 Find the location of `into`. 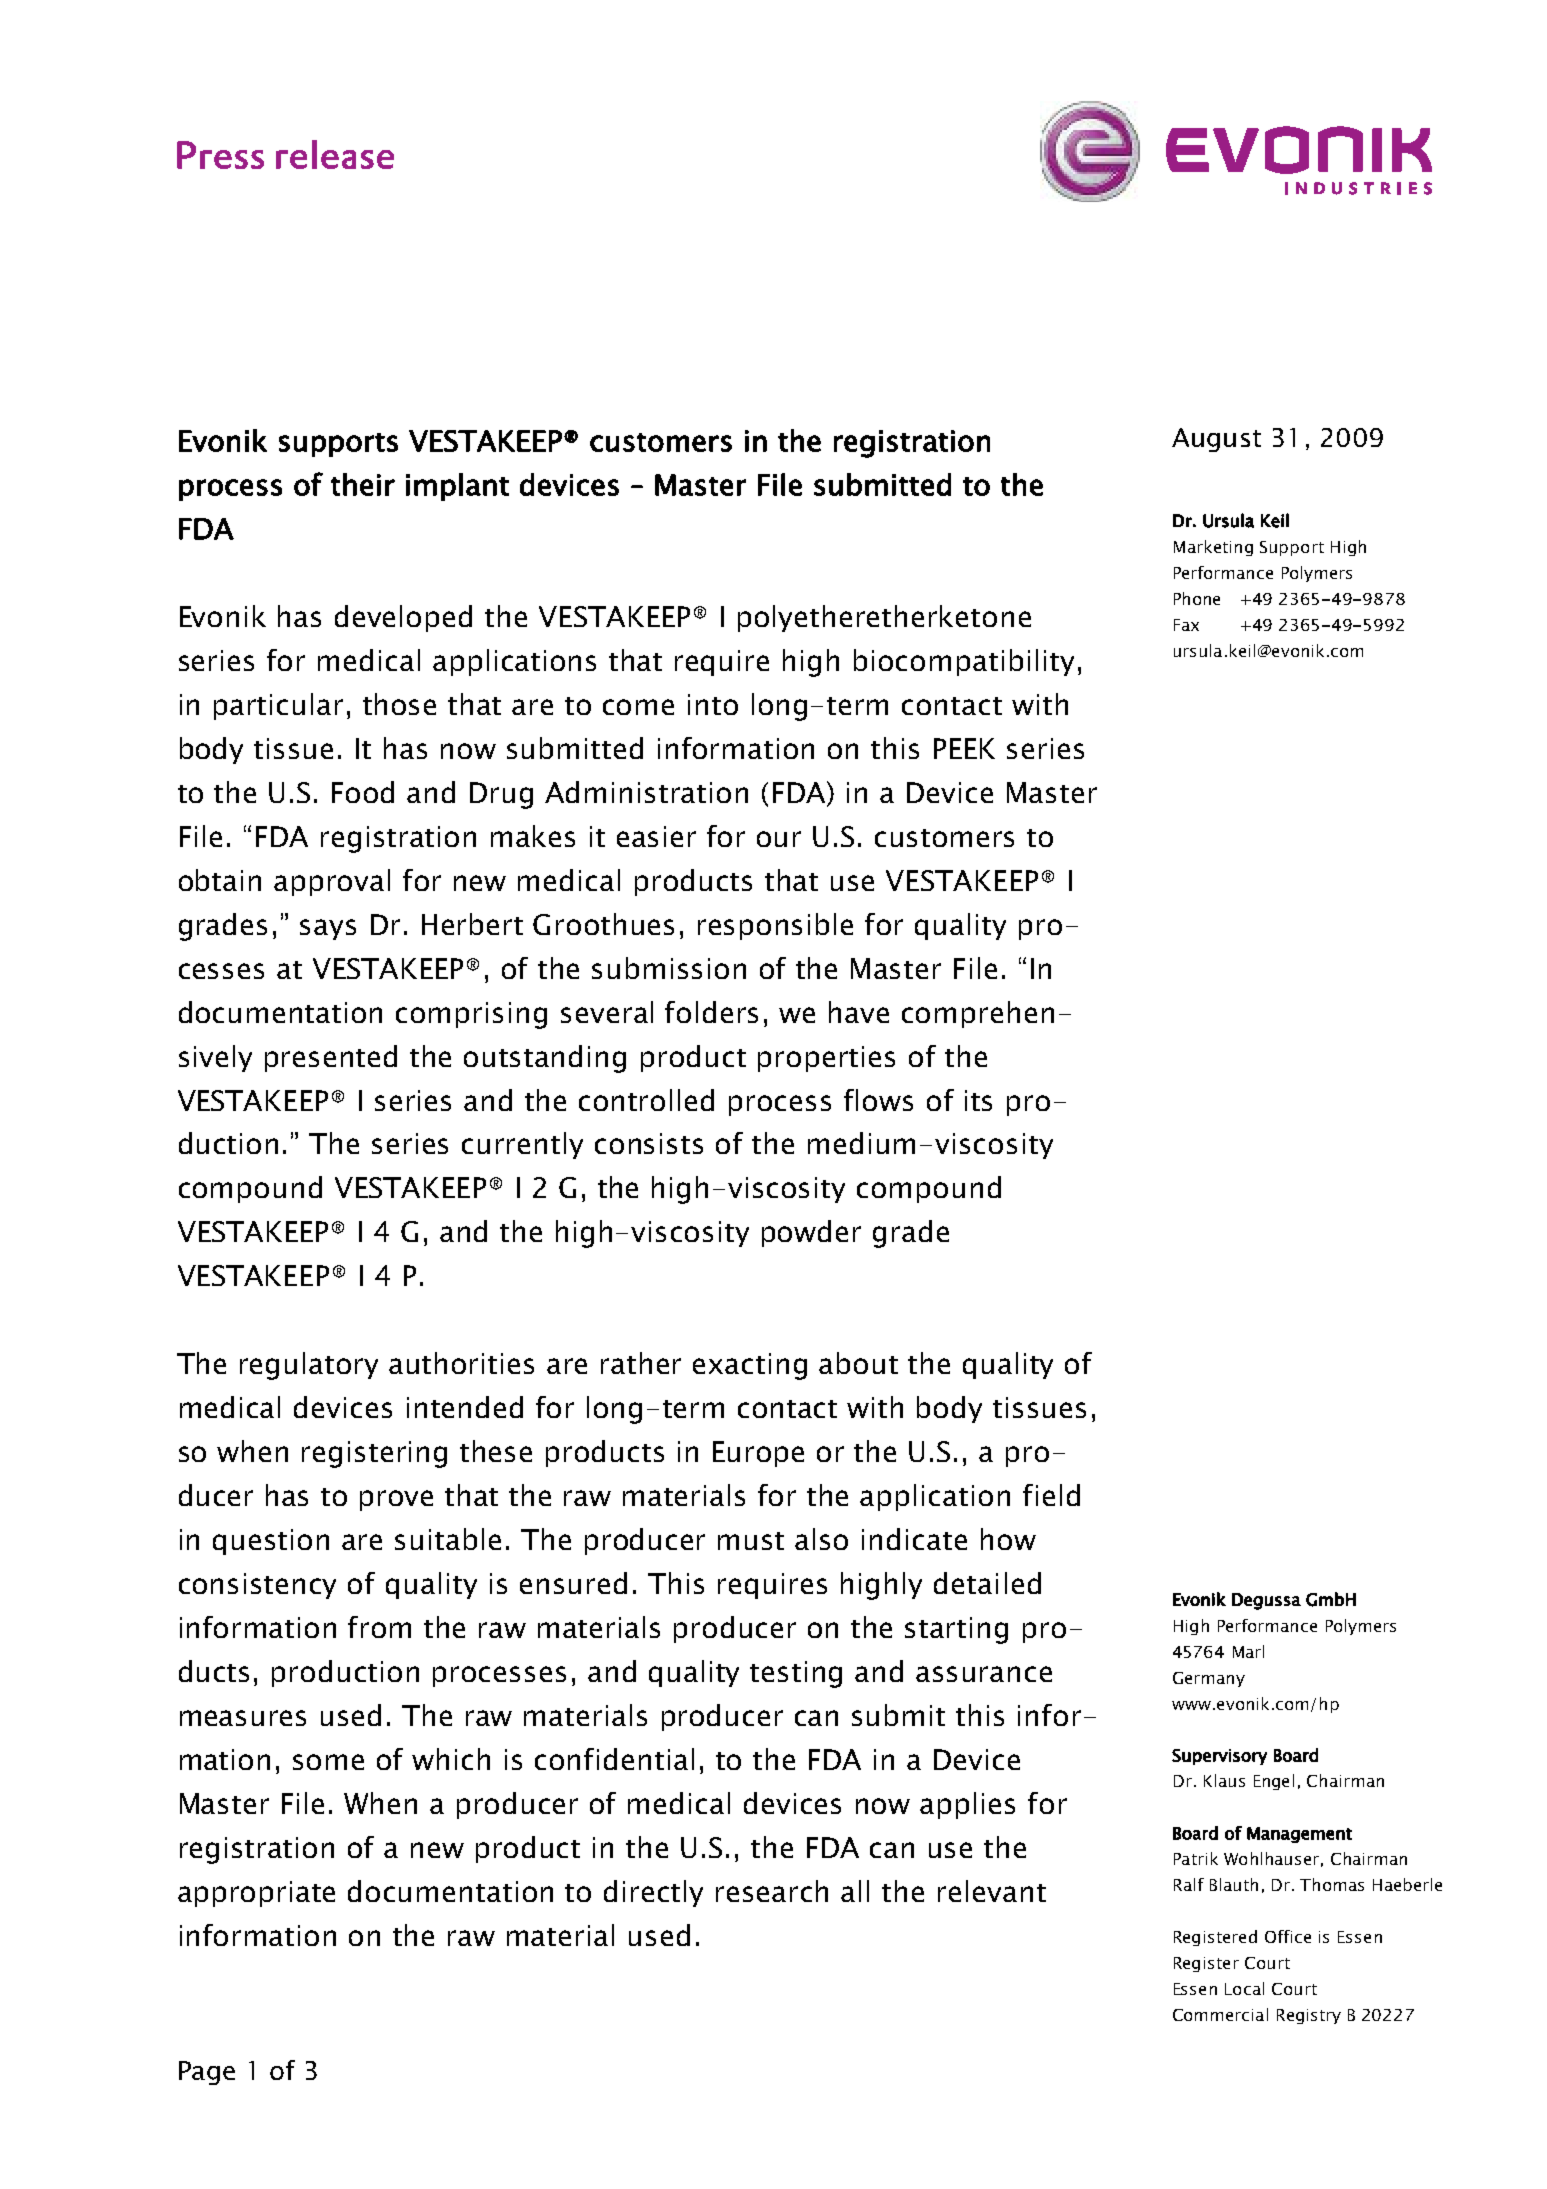

into is located at coordinates (713, 704).
